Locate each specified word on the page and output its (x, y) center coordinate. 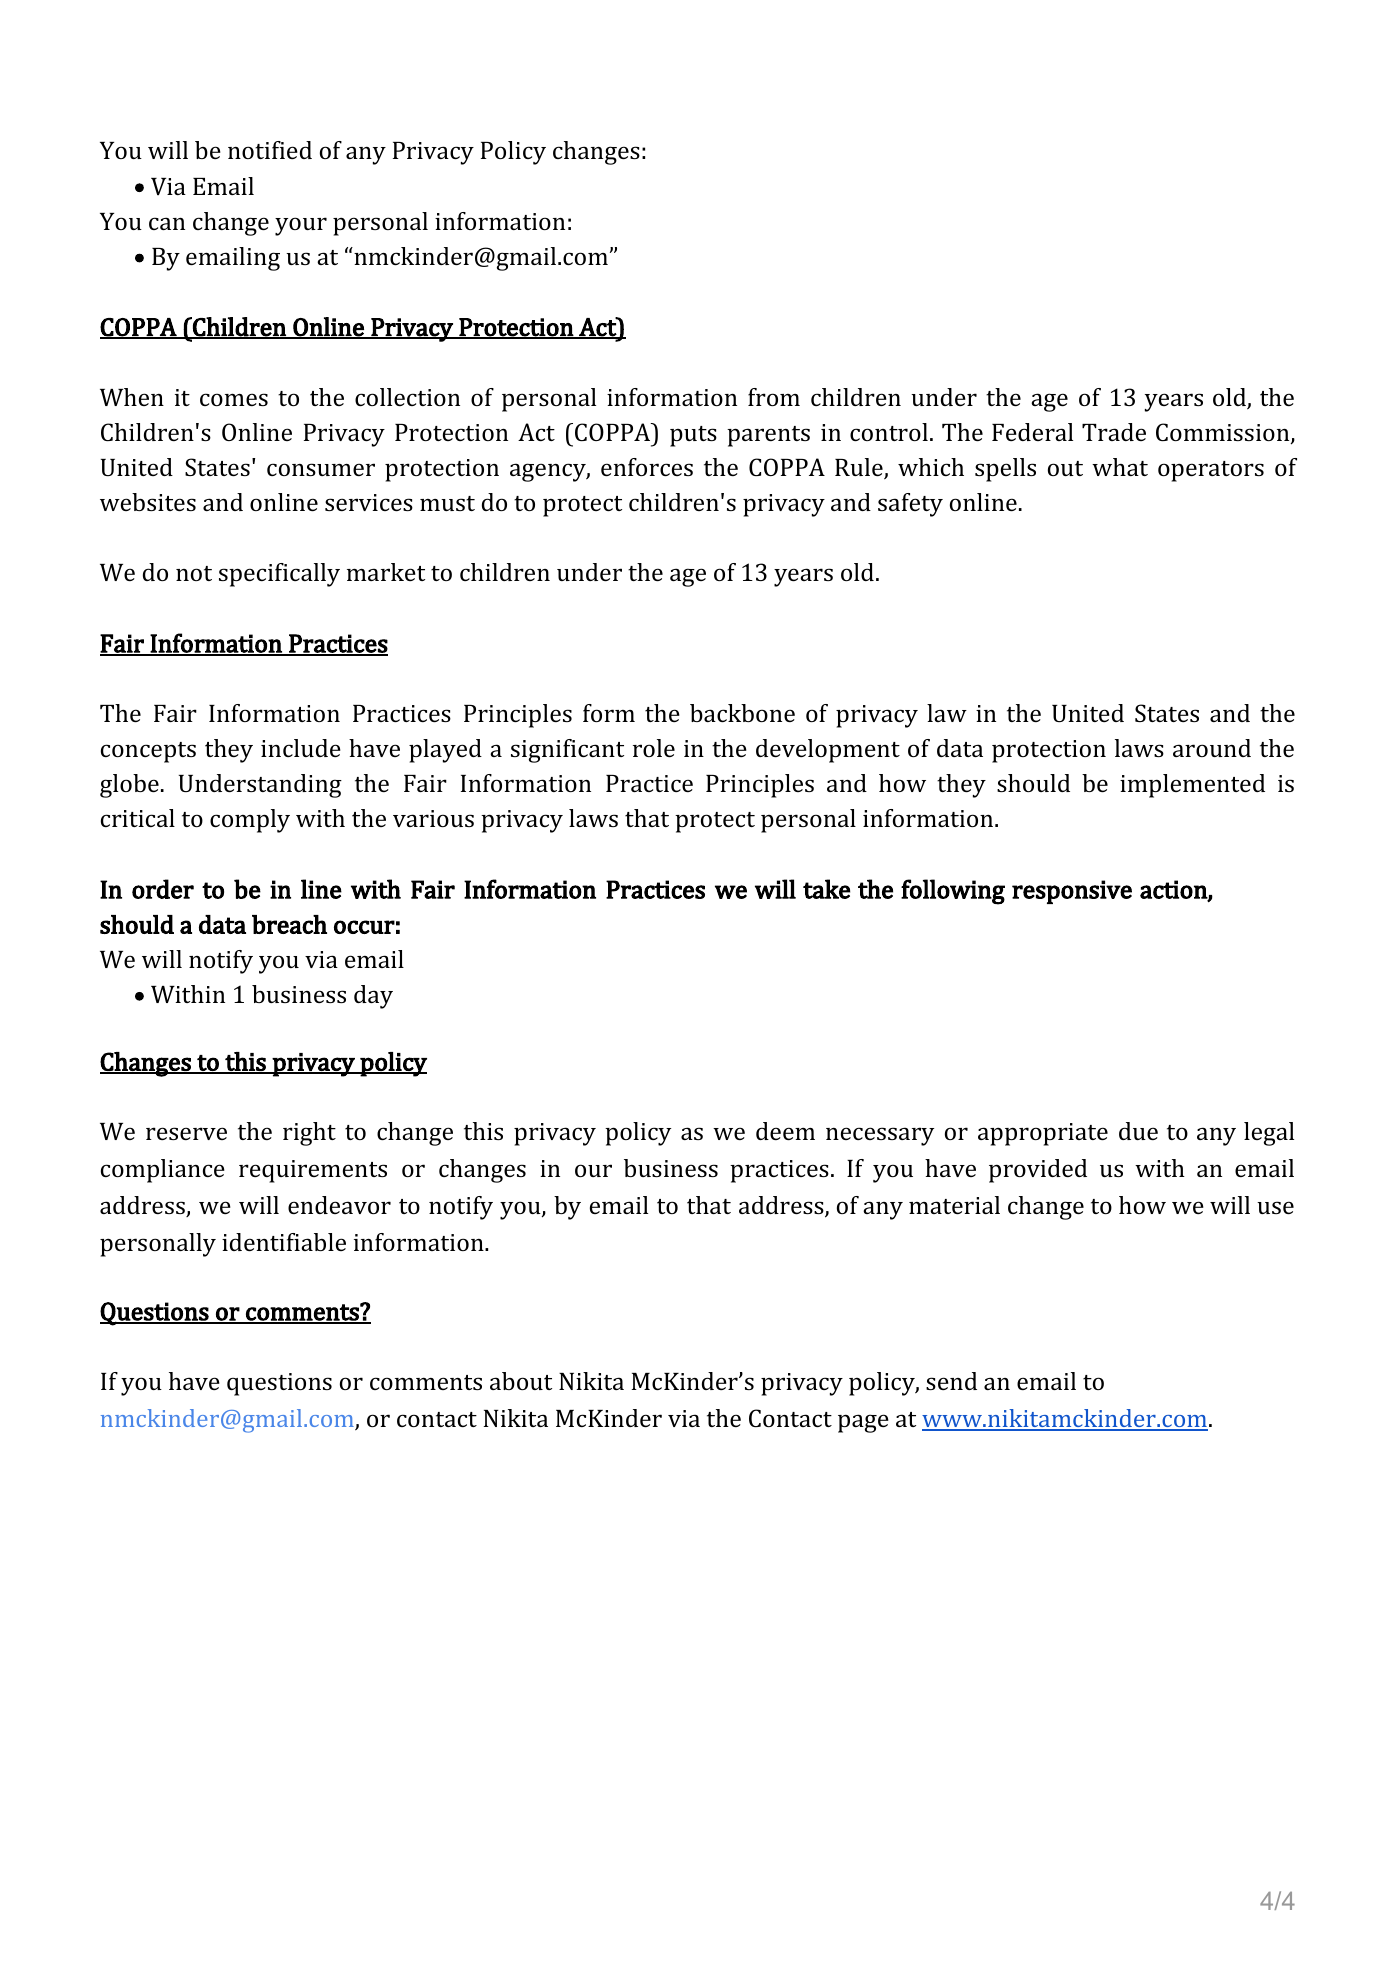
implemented (1192, 786)
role (654, 748)
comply (250, 821)
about (521, 1381)
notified (270, 150)
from (774, 397)
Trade (1114, 432)
